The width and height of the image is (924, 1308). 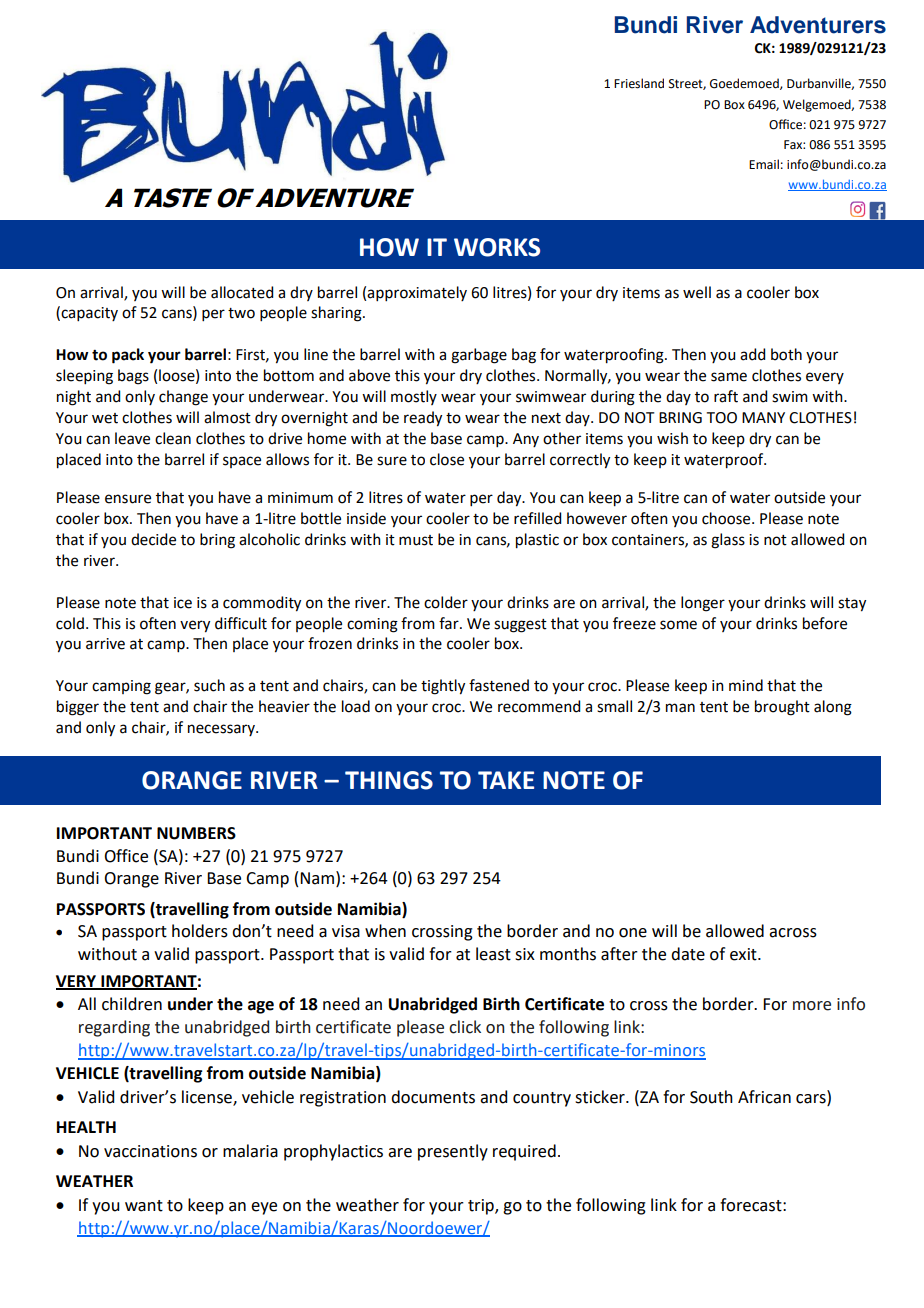 I want to click on brought, so click(x=782, y=708).
